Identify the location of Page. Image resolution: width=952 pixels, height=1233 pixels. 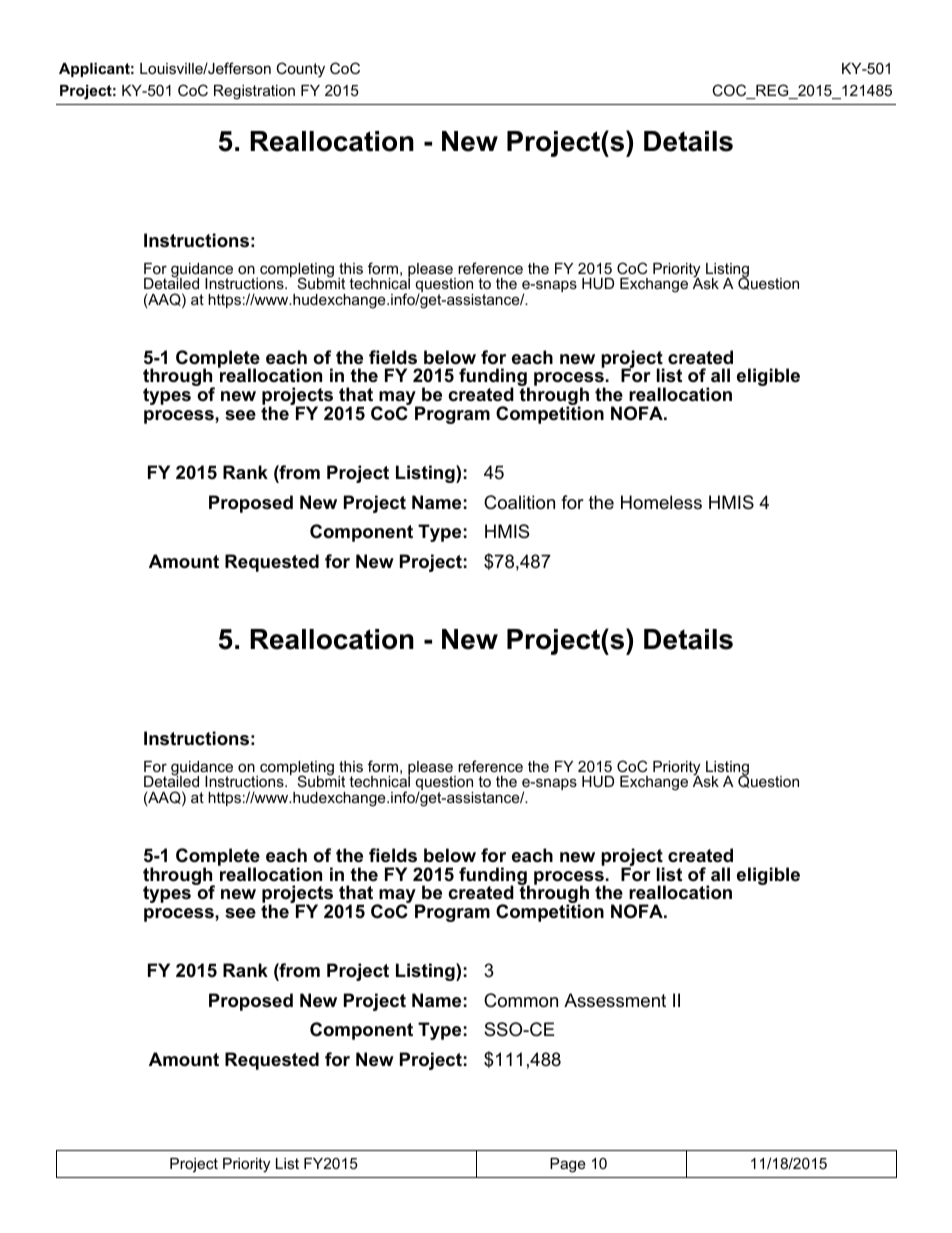
(568, 1165).
